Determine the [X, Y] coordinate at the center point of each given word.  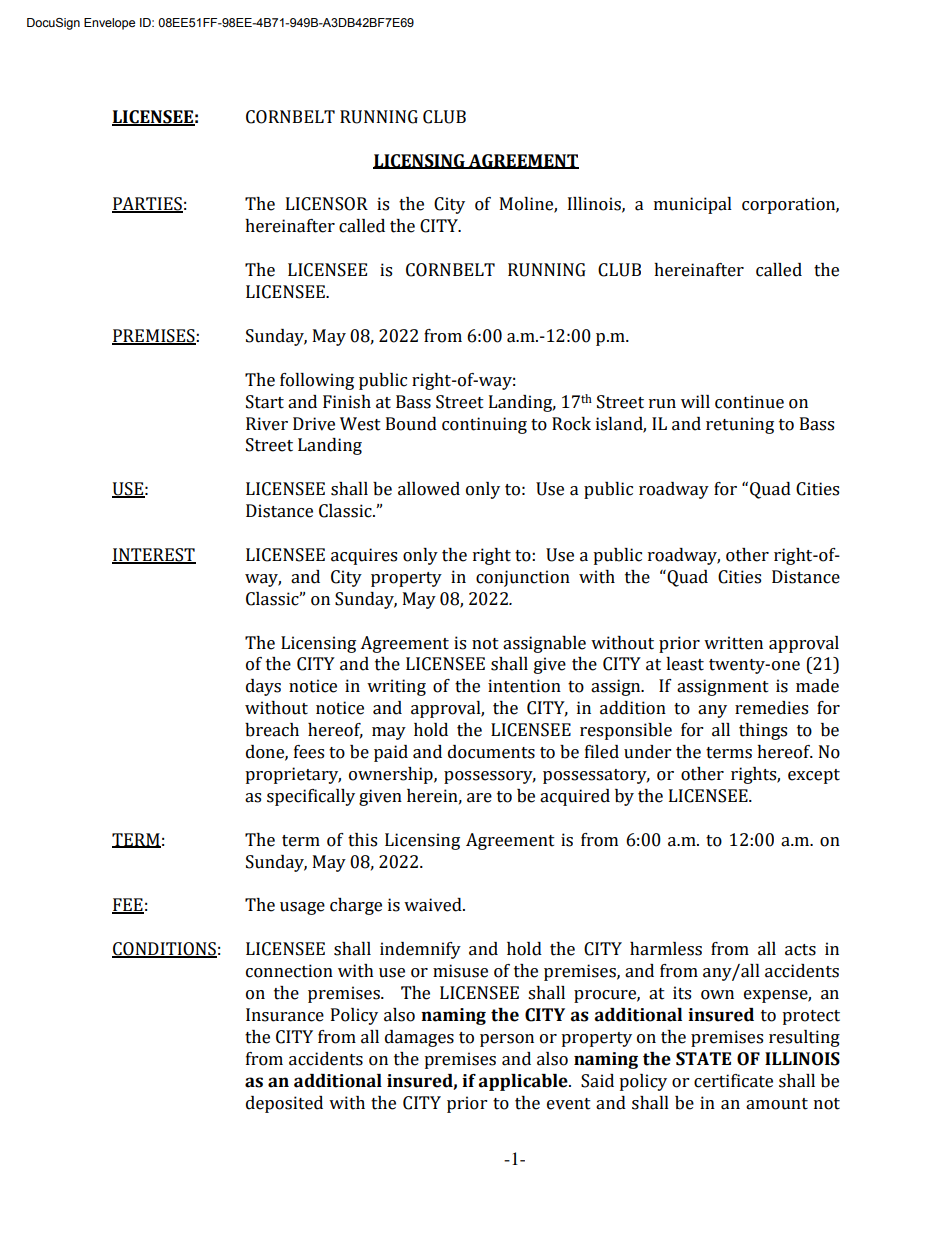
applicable [524, 1082]
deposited [284, 1104]
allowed [429, 489]
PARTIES [147, 205]
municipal [693, 205]
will [695, 401]
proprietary [293, 775]
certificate [733, 1081]
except [814, 776]
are [479, 798]
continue [749, 402]
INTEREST [154, 556]
